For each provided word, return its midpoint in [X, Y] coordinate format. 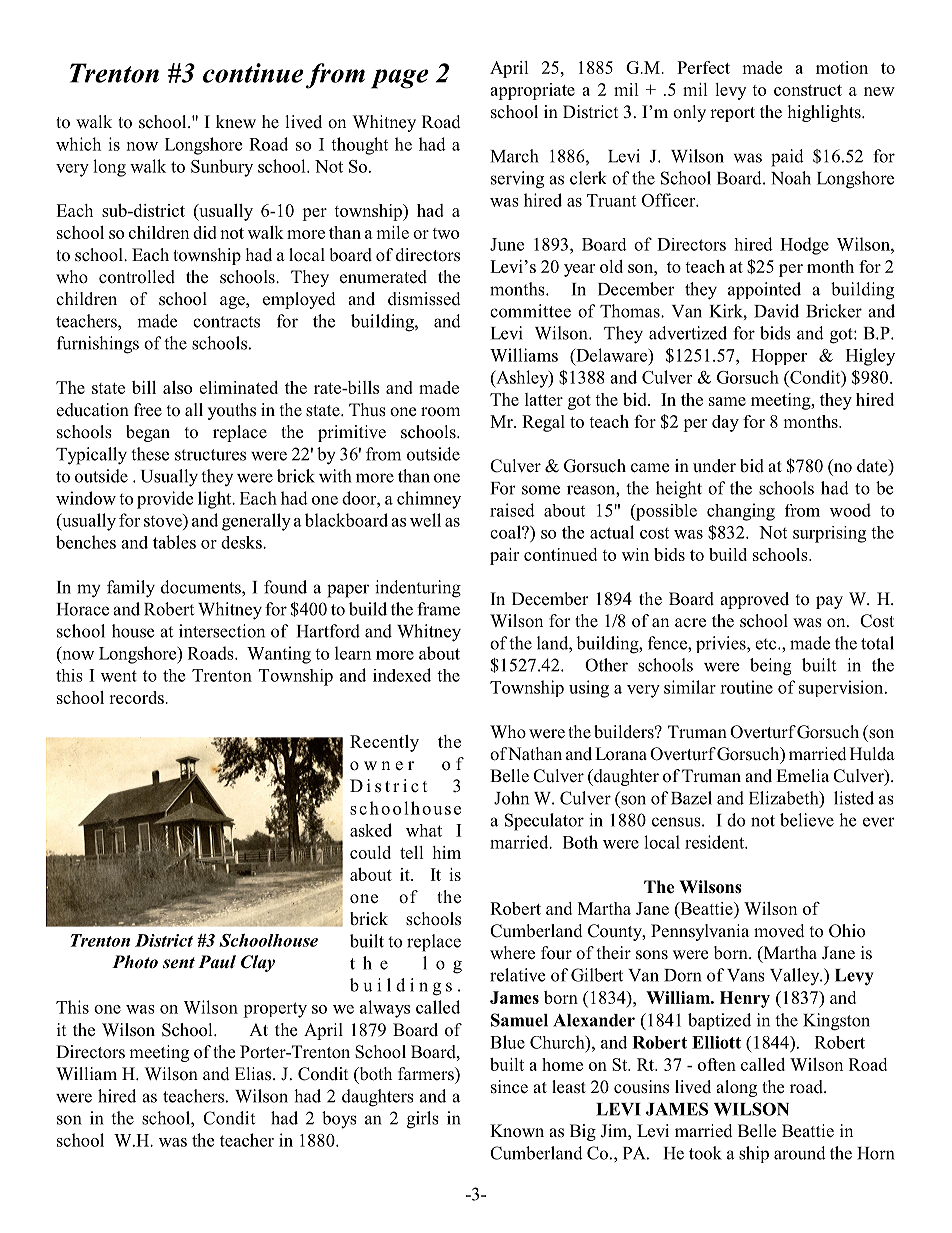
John [511, 798]
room [440, 412]
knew [236, 122]
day [725, 423]
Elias [254, 1074]
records [137, 697]
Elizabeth [785, 799]
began [148, 433]
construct [808, 90]
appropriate [532, 91]
